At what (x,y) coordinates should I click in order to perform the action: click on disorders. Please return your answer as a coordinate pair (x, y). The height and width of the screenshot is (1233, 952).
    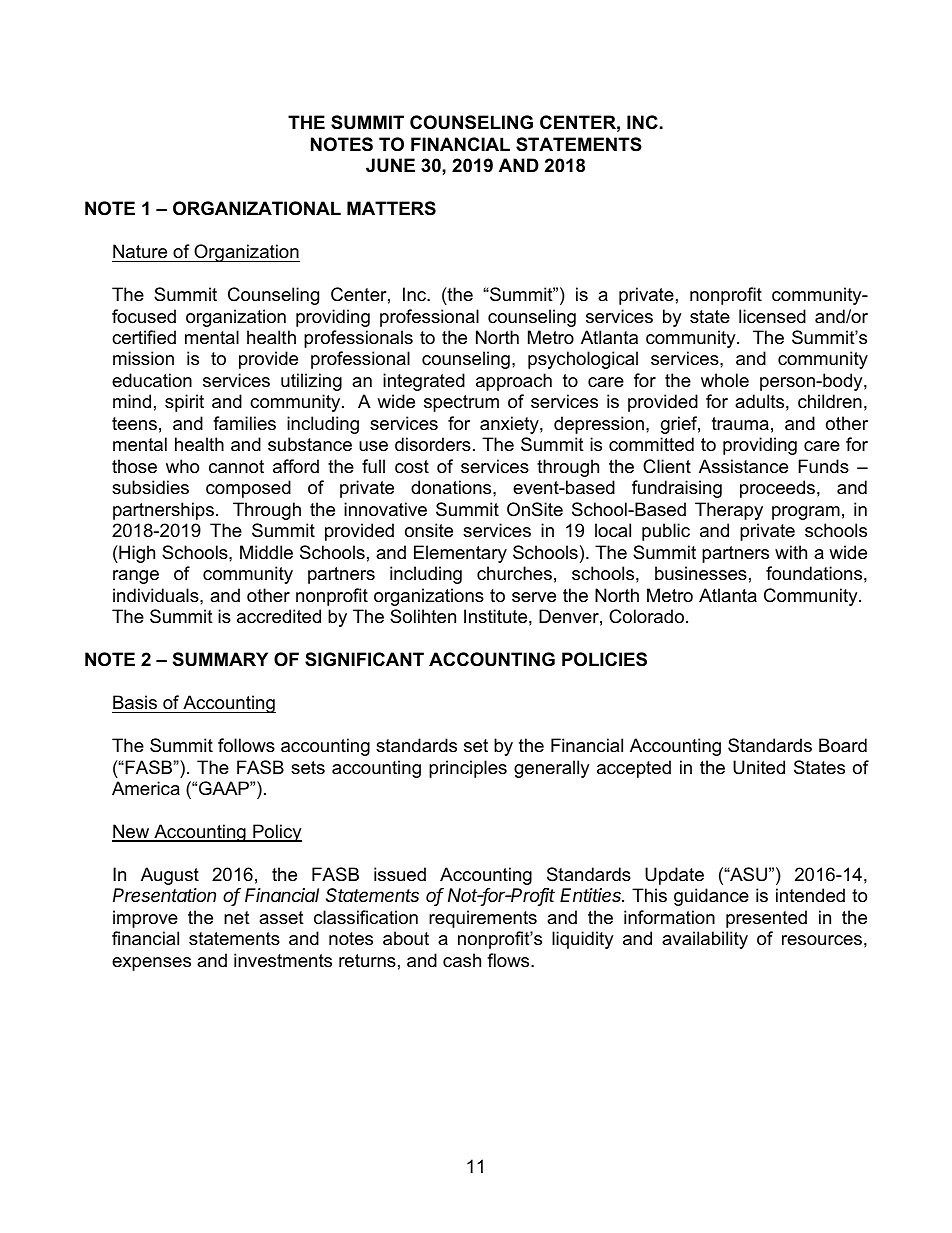
    Looking at the image, I should click on (433, 444).
